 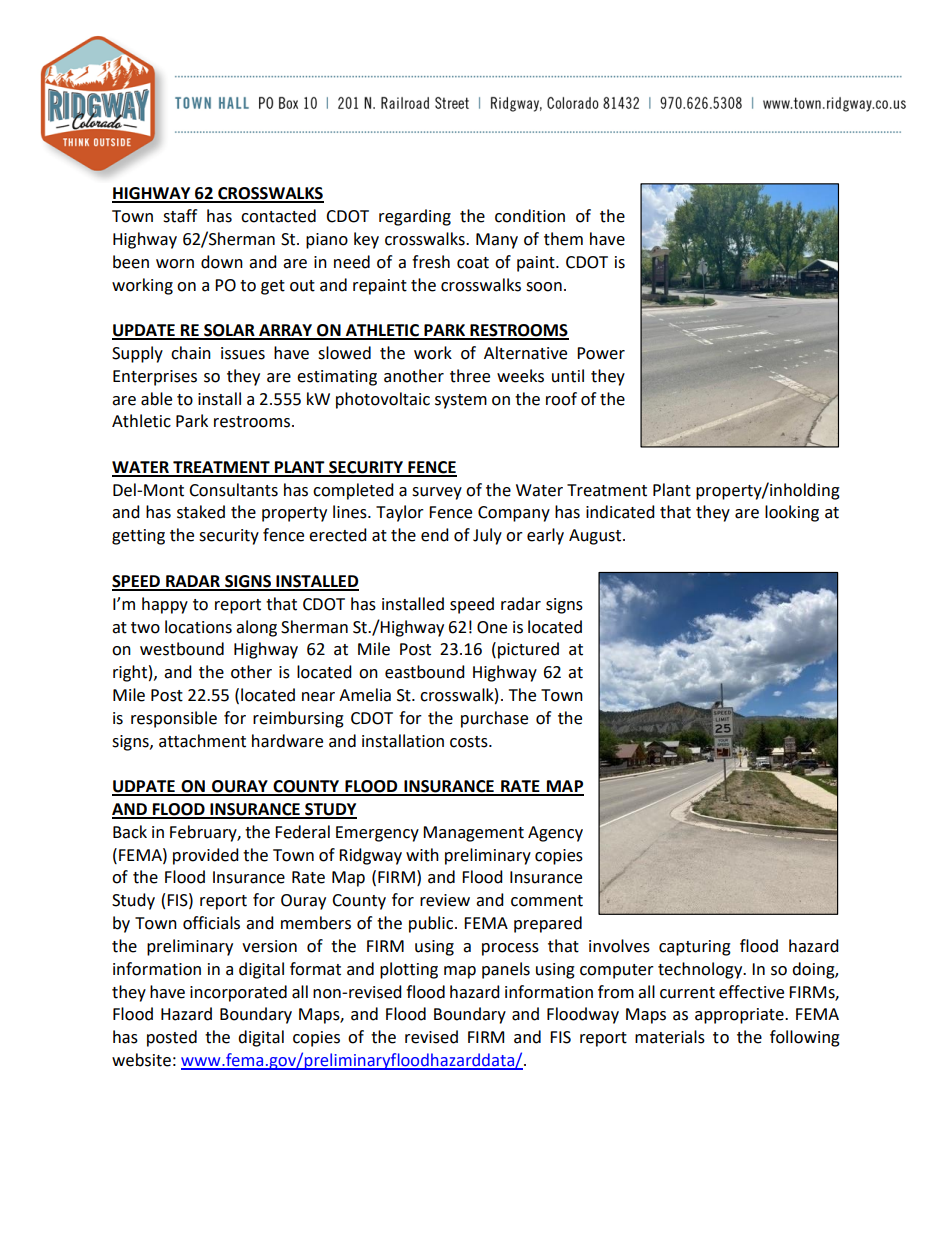 What do you see at coordinates (497, 241) in the page?
I see `Many` at bounding box center [497, 241].
